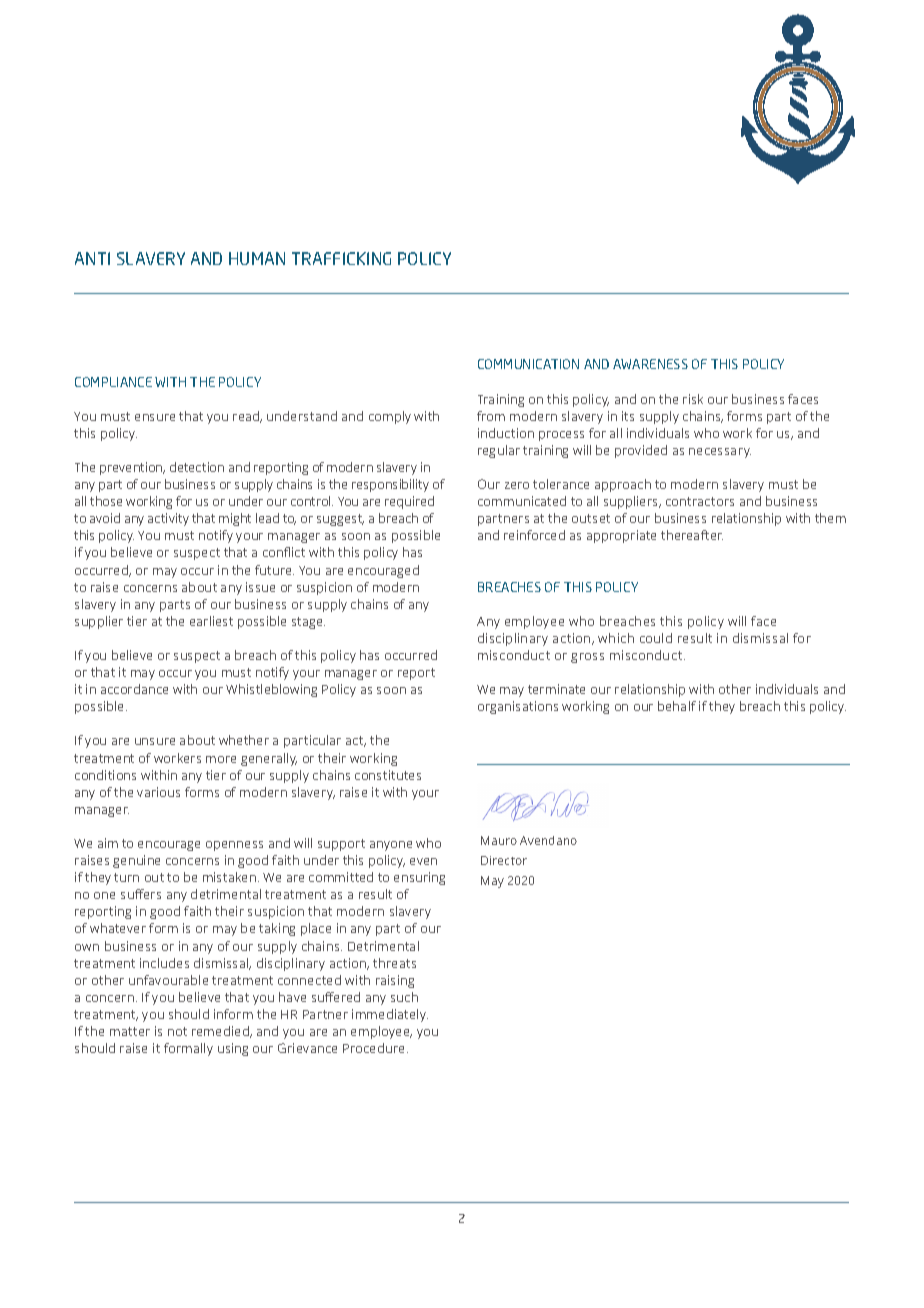 Image resolution: width=924 pixels, height=1308 pixels. Describe the element at coordinates (136, 861) in the document. I see `genuine` at that location.
